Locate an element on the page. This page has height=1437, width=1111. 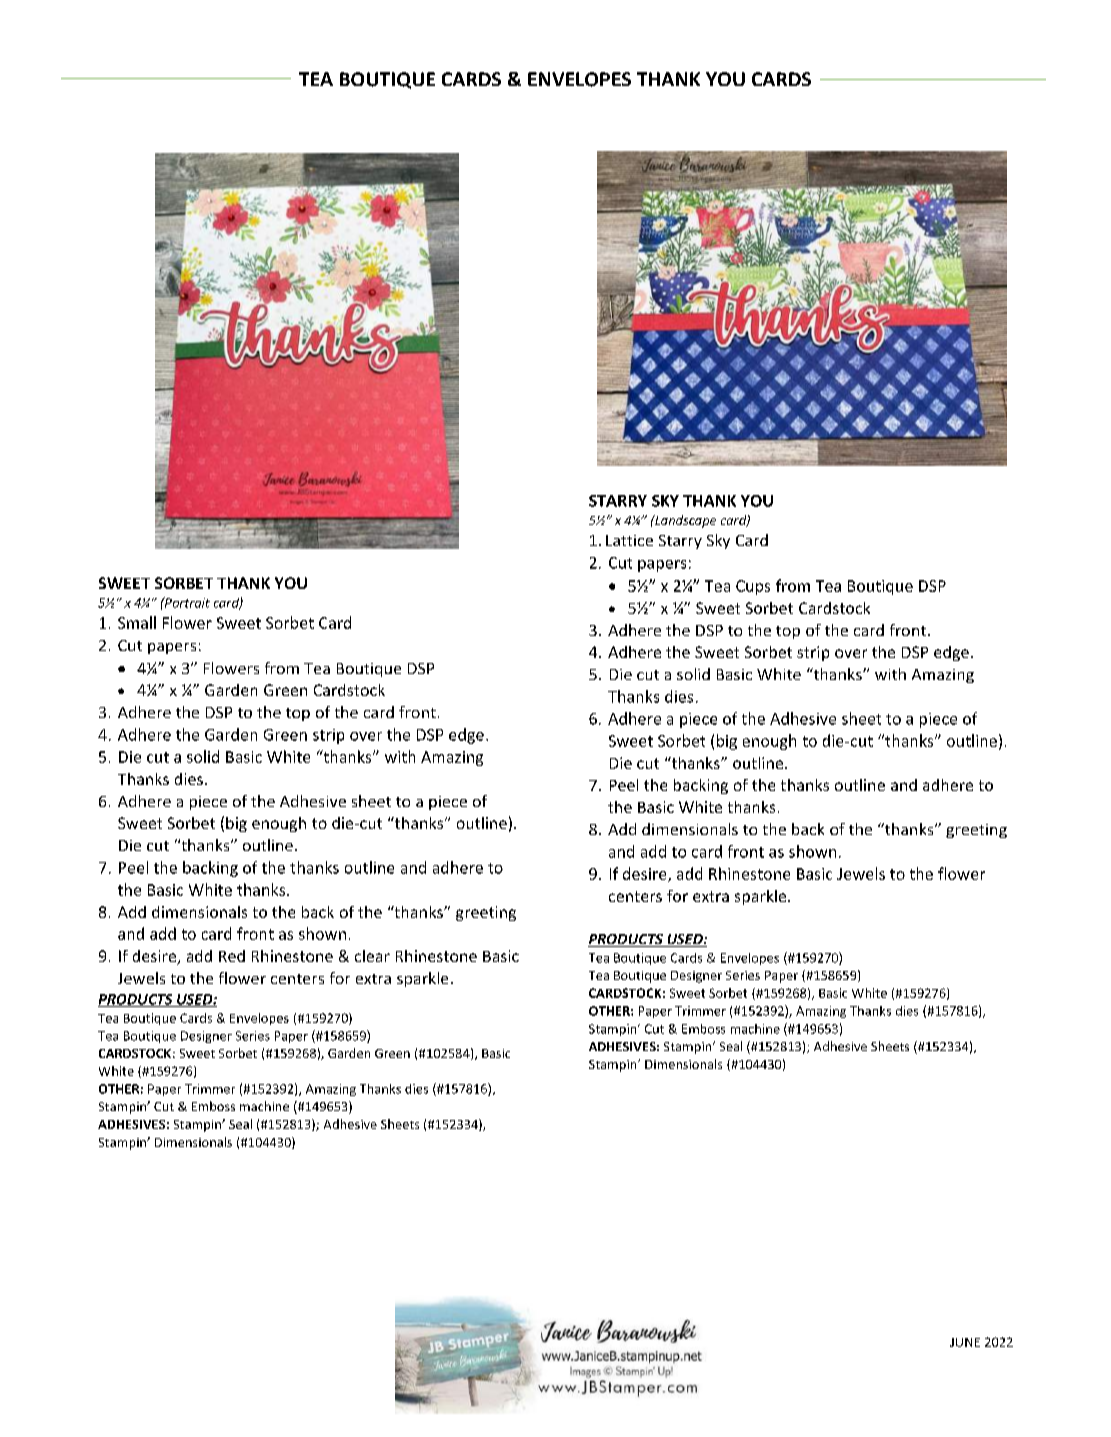
Lattice is located at coordinates (629, 540).
